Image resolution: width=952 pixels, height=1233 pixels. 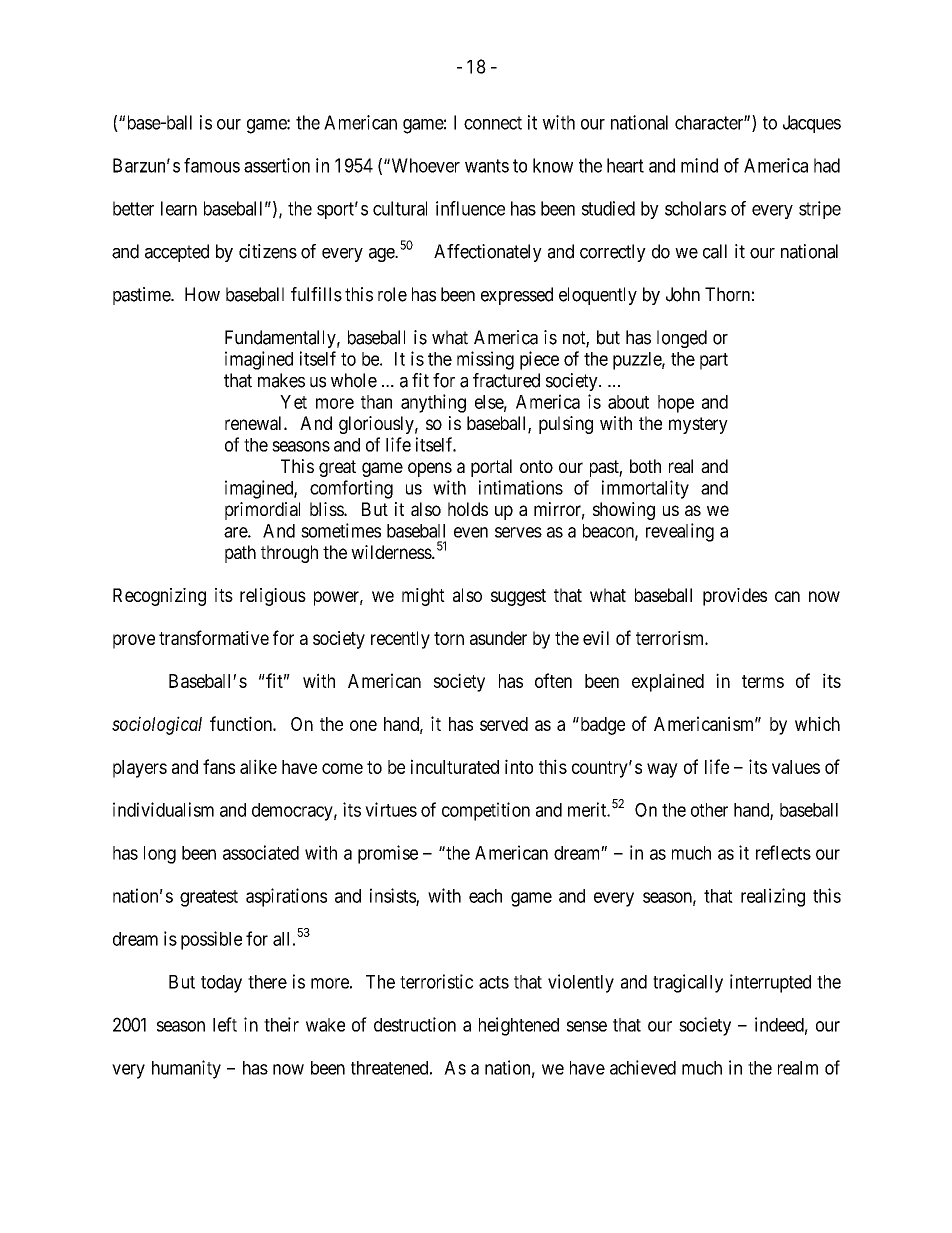 I want to click on heightened, so click(x=519, y=1026).
